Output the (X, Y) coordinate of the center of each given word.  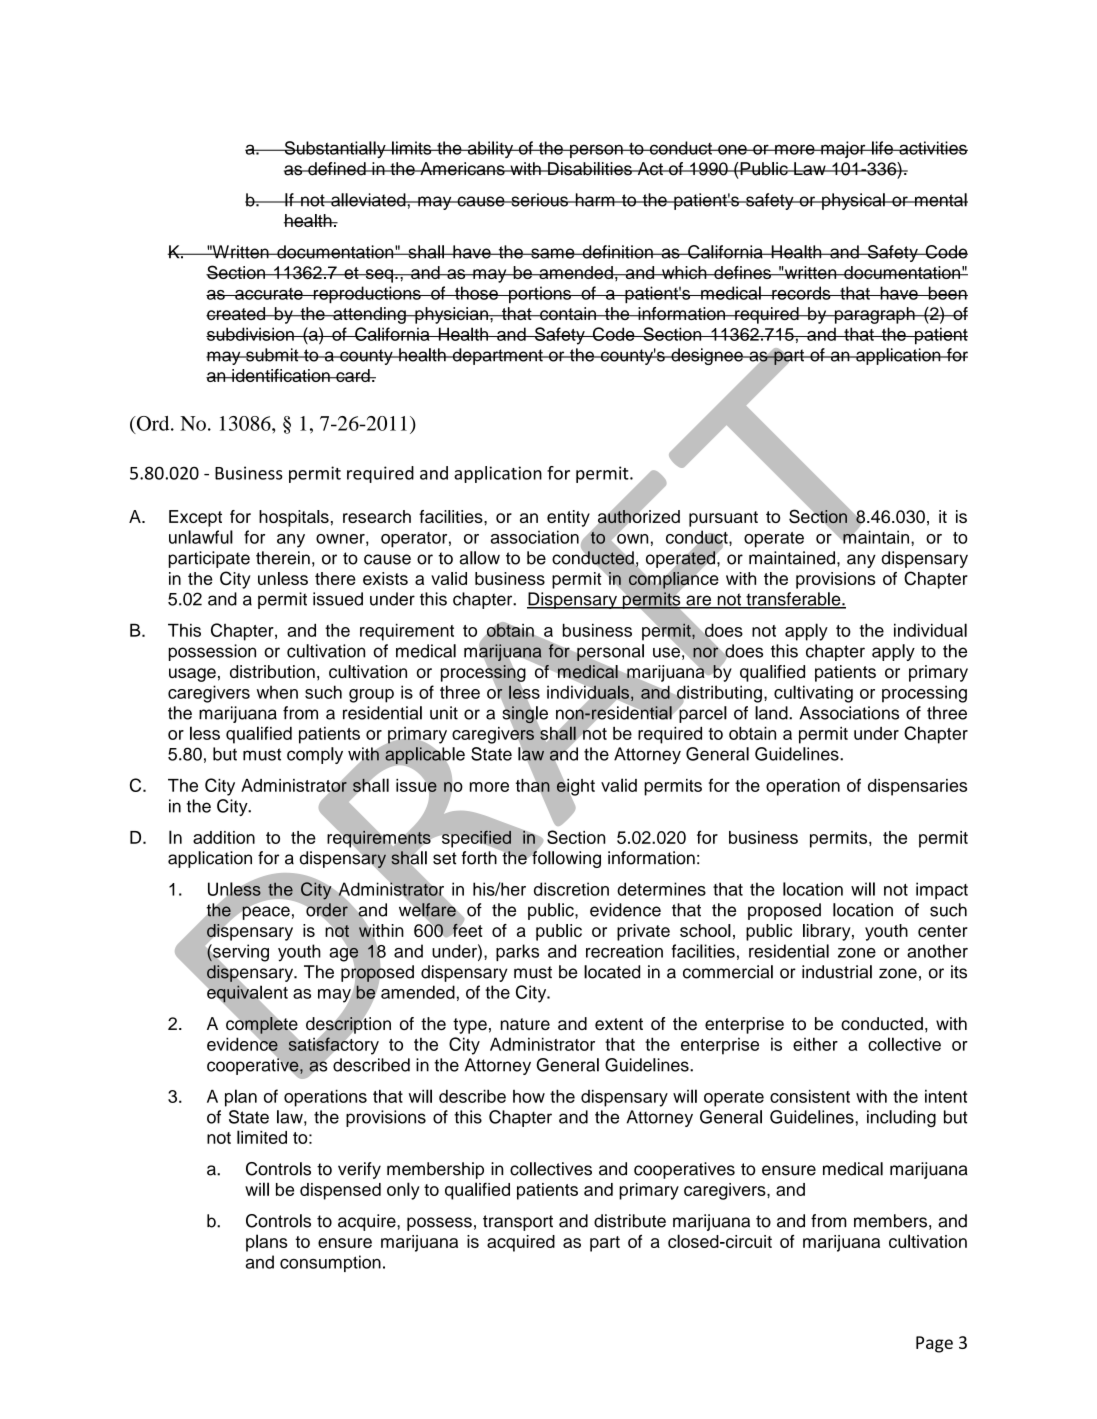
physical (853, 201)
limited (262, 1137)
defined (337, 169)
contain (568, 313)
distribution (272, 671)
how (529, 1096)
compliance (673, 580)
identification (281, 375)
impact (942, 891)
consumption (330, 1263)
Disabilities (590, 169)
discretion (571, 889)
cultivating (813, 694)
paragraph (874, 315)
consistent (810, 1096)
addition (224, 837)
